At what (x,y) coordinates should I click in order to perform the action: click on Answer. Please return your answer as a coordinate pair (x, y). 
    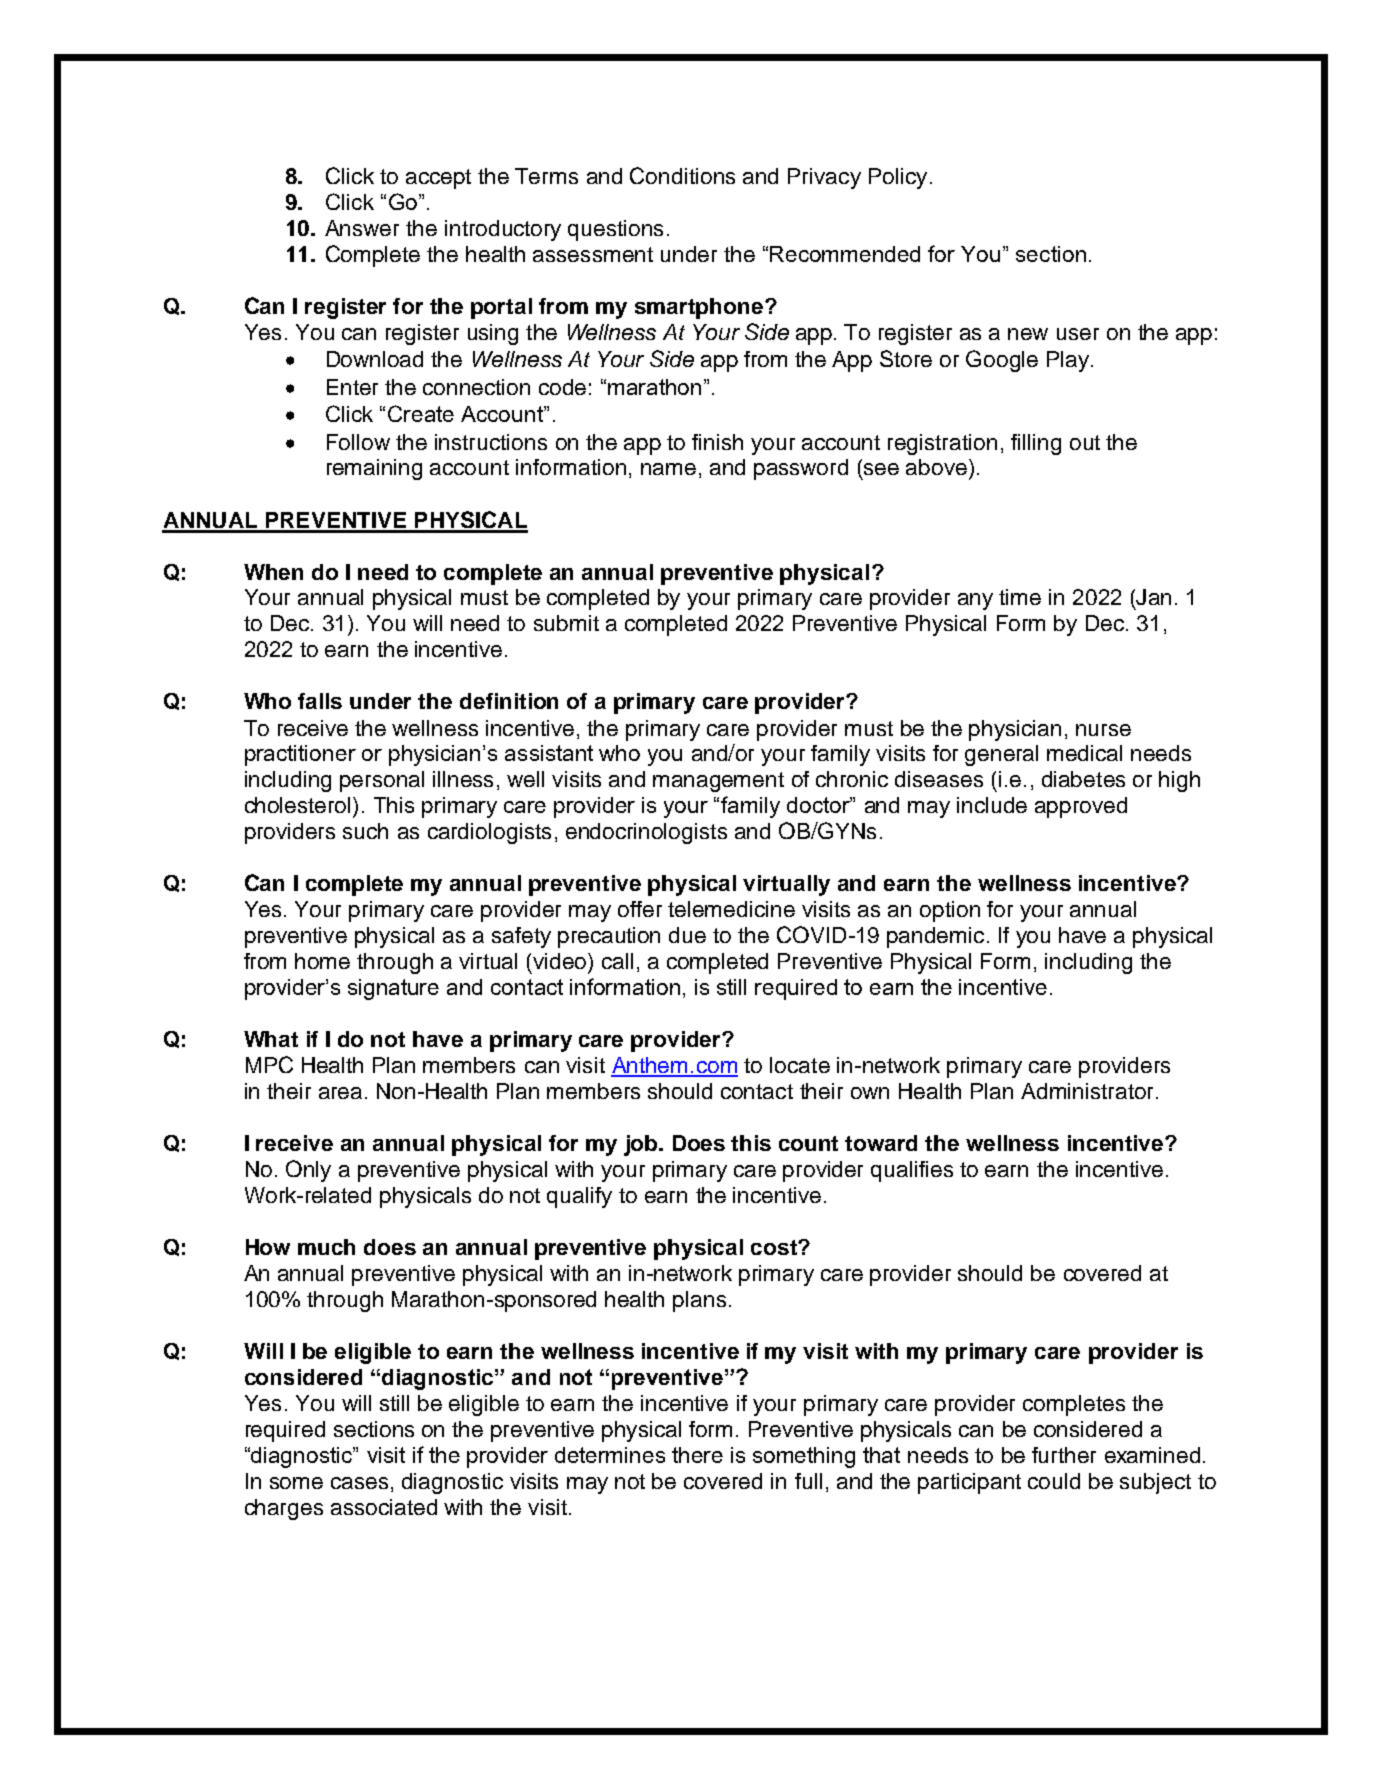
    Looking at the image, I should click on (362, 228).
